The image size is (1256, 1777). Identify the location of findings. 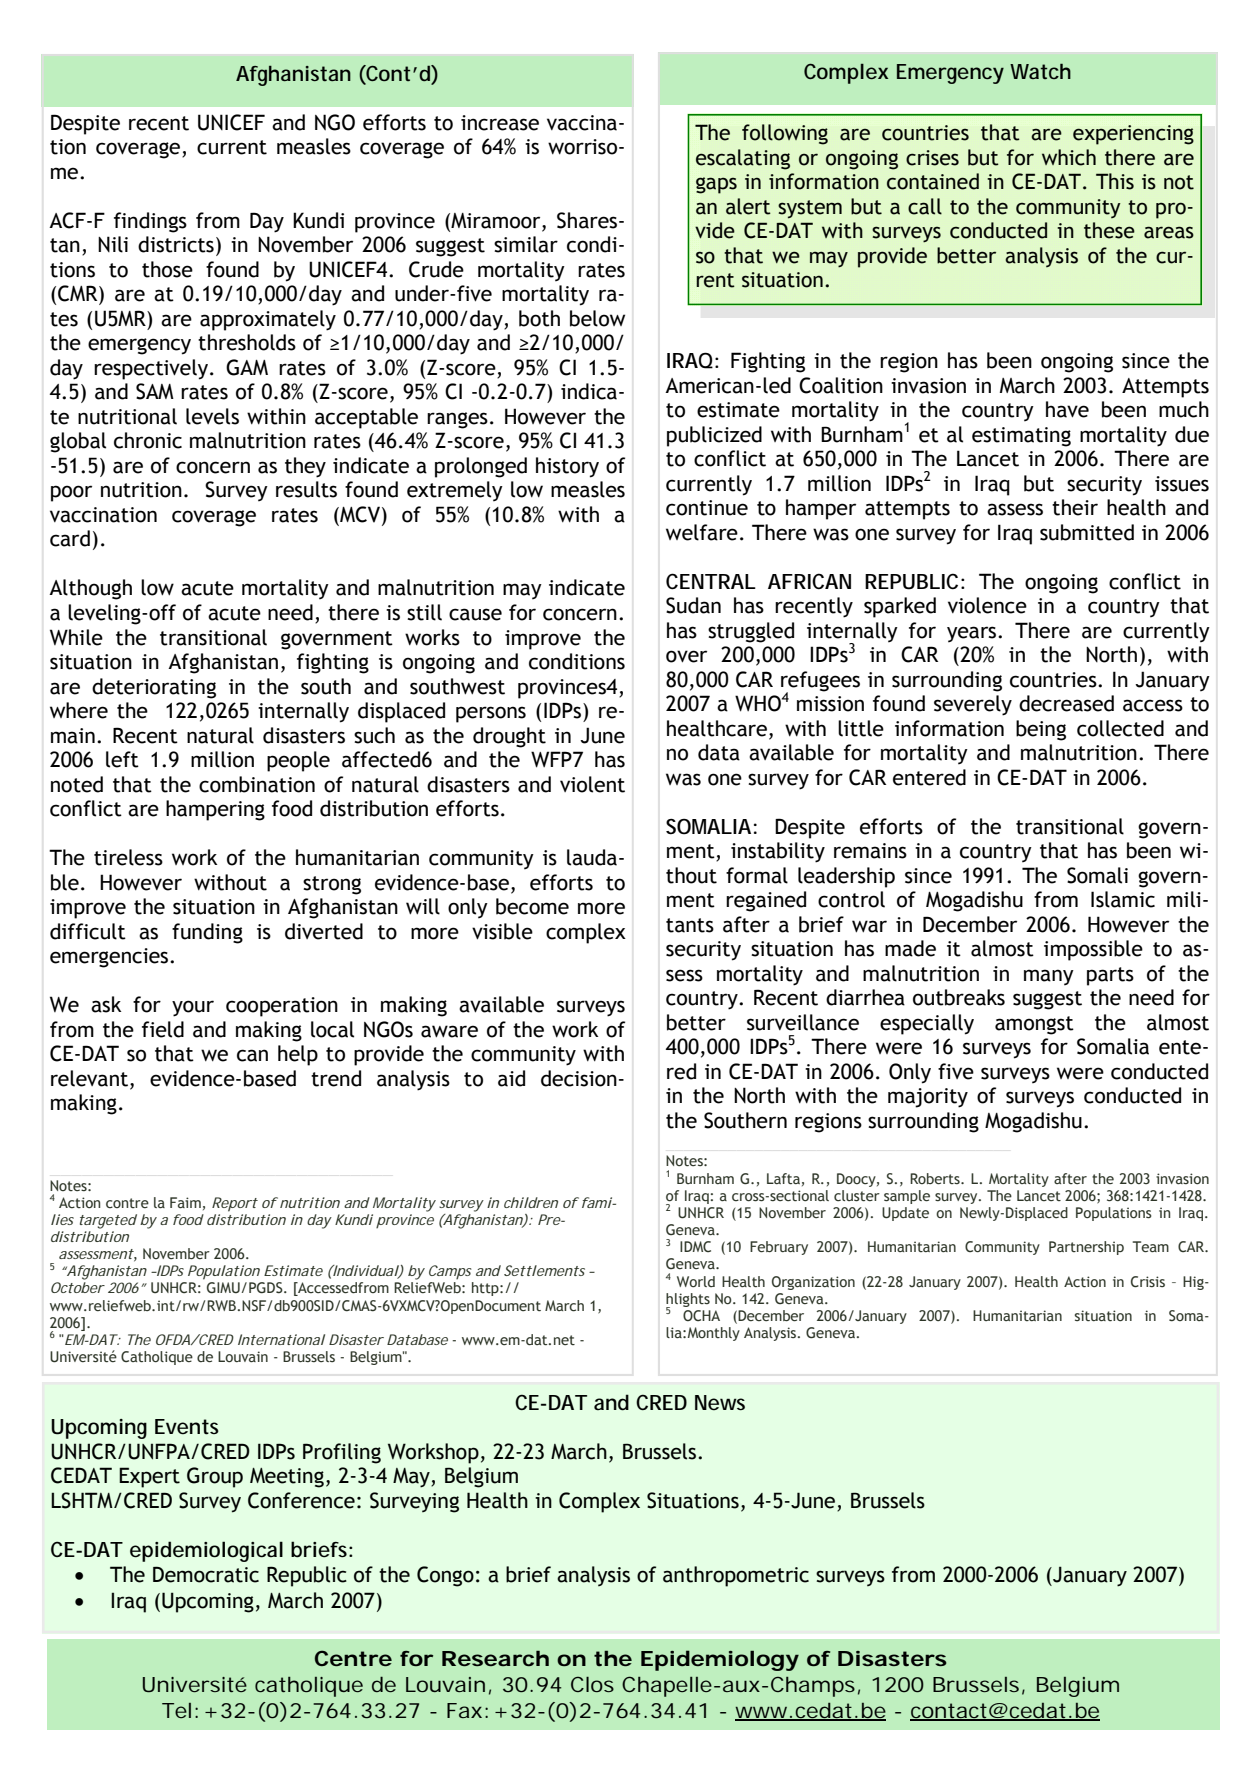
(150, 222).
